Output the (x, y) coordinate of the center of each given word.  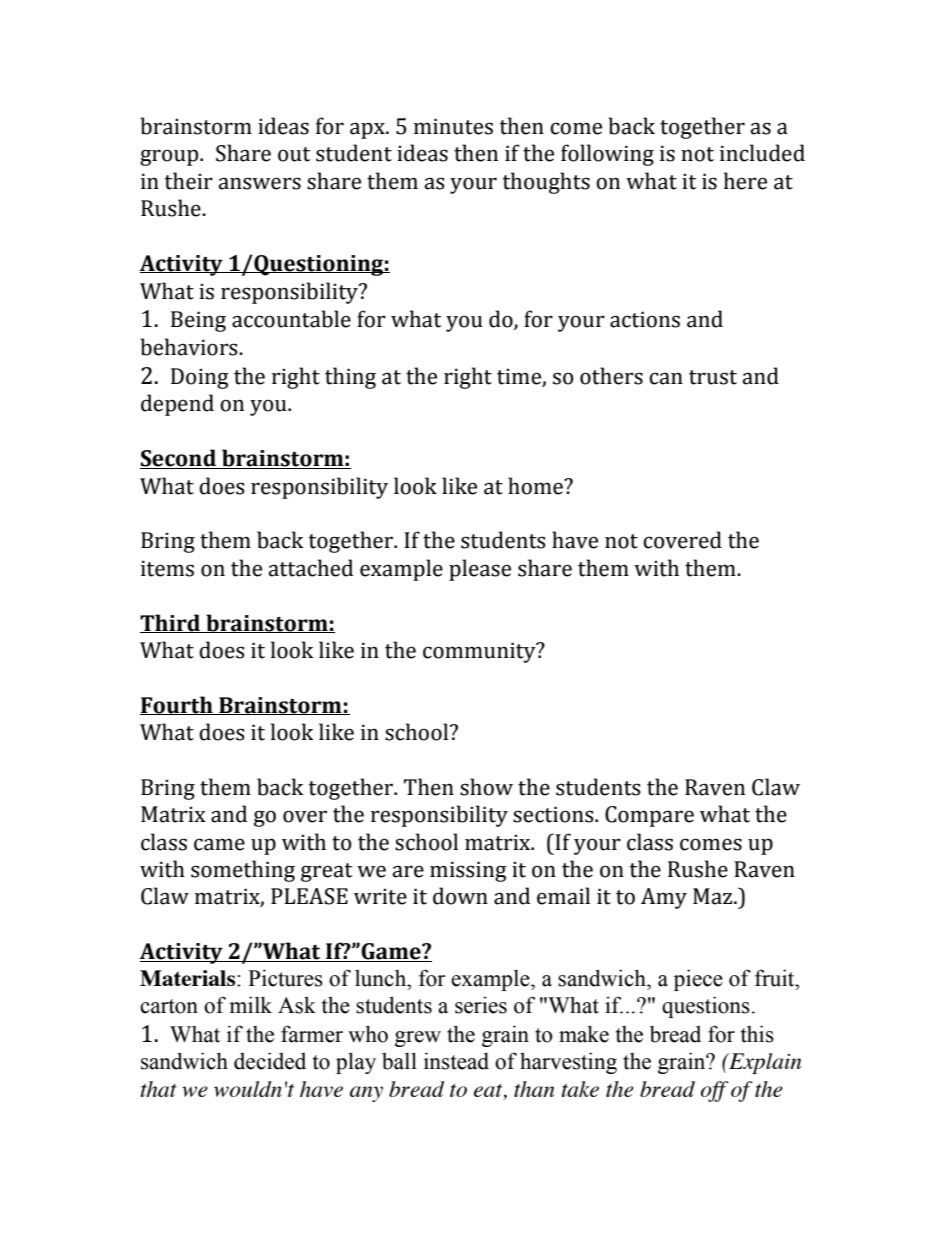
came (219, 844)
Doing (200, 378)
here (745, 181)
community (480, 652)
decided (270, 1061)
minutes (453, 126)
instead (456, 1061)
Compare (649, 816)
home (536, 486)
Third (171, 623)
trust (713, 377)
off (714, 1091)
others (611, 376)
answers (259, 183)
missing (468, 871)
